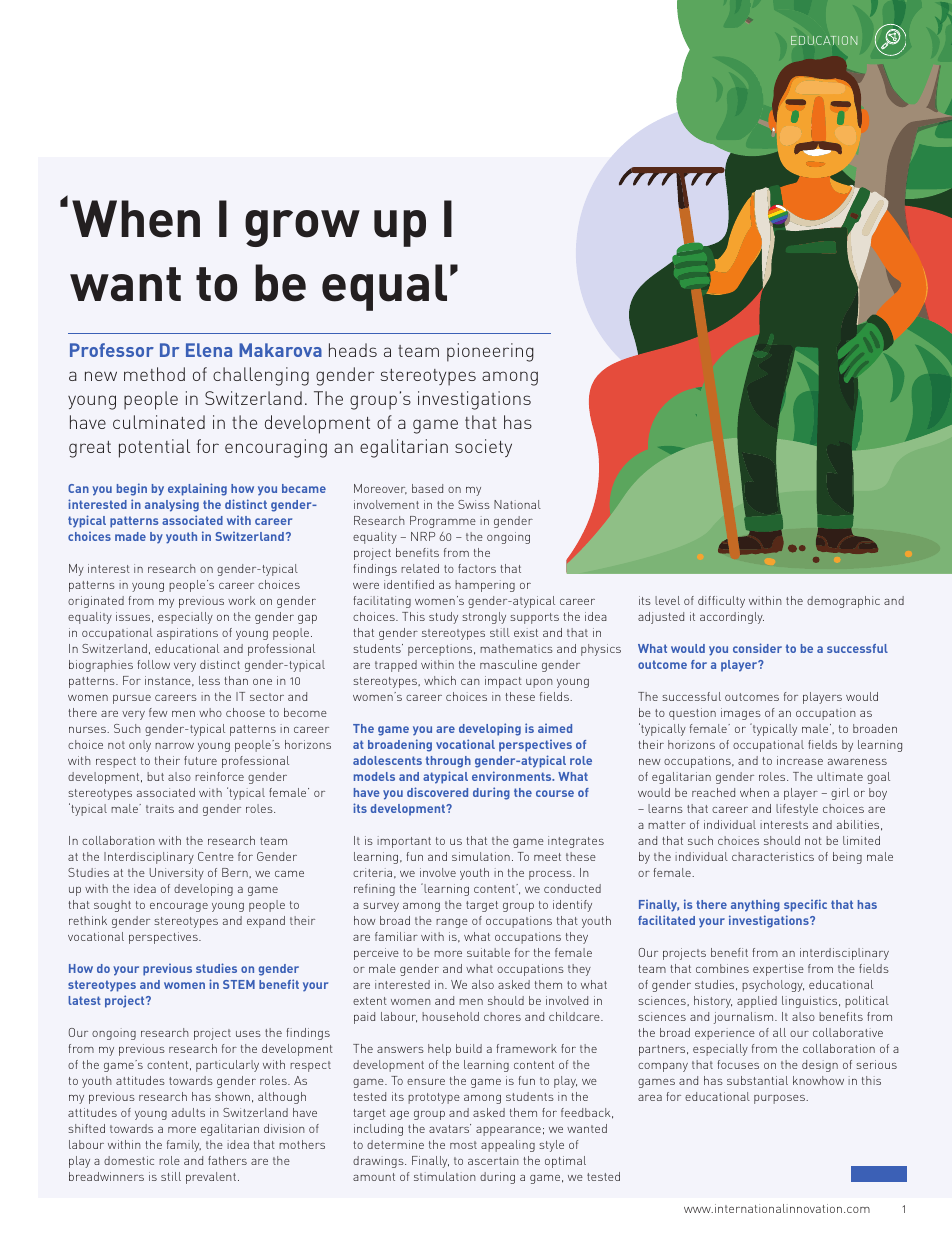 This screenshot has width=952, height=1243. What do you see at coordinates (493, 1160) in the screenshot?
I see `ascertain` at bounding box center [493, 1160].
